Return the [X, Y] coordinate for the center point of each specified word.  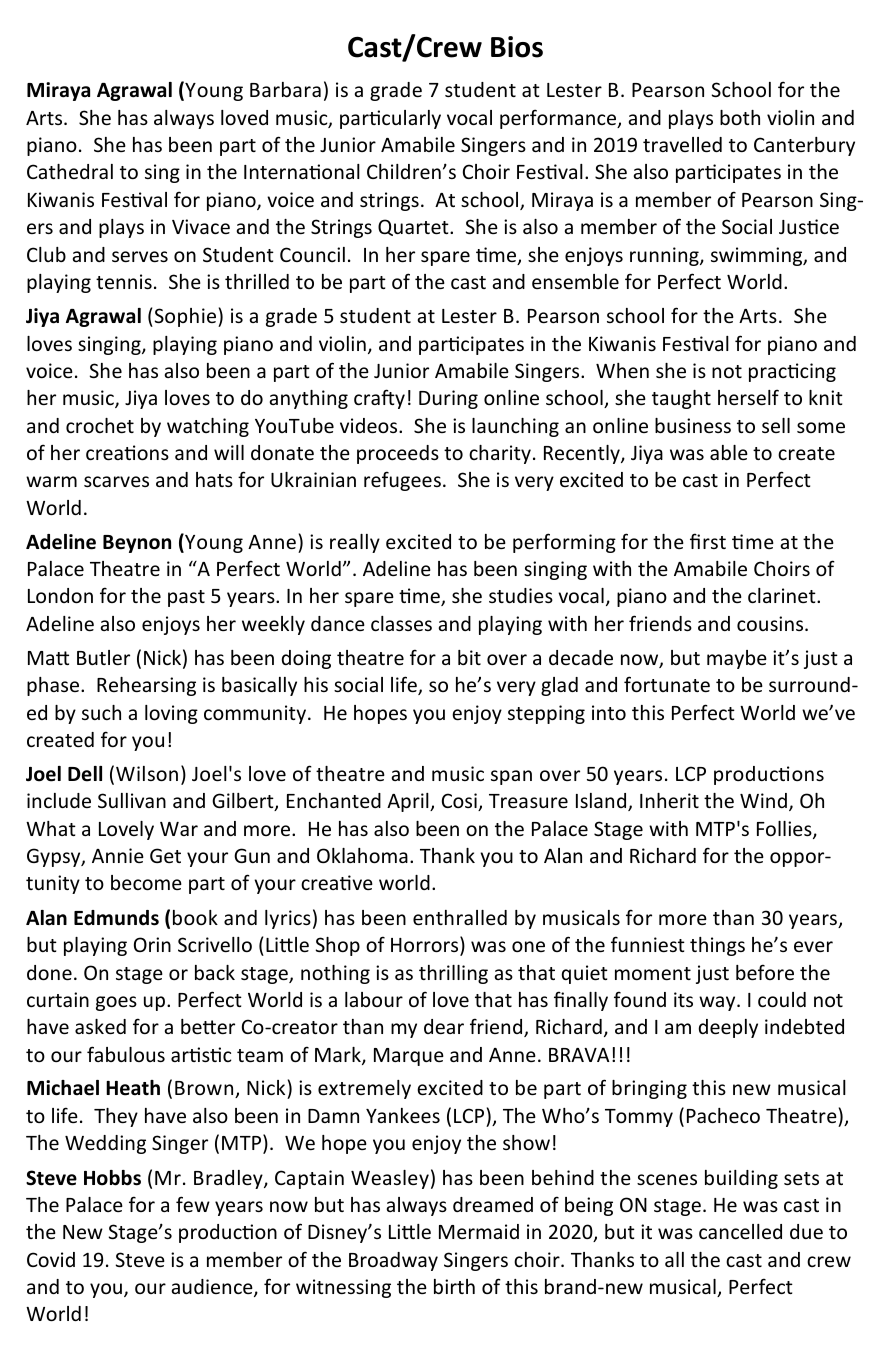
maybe [737, 659]
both [740, 117]
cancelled [740, 1231]
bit [469, 657]
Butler [103, 657]
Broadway [393, 1261]
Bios [517, 47]
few [193, 1204]
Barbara [285, 89]
